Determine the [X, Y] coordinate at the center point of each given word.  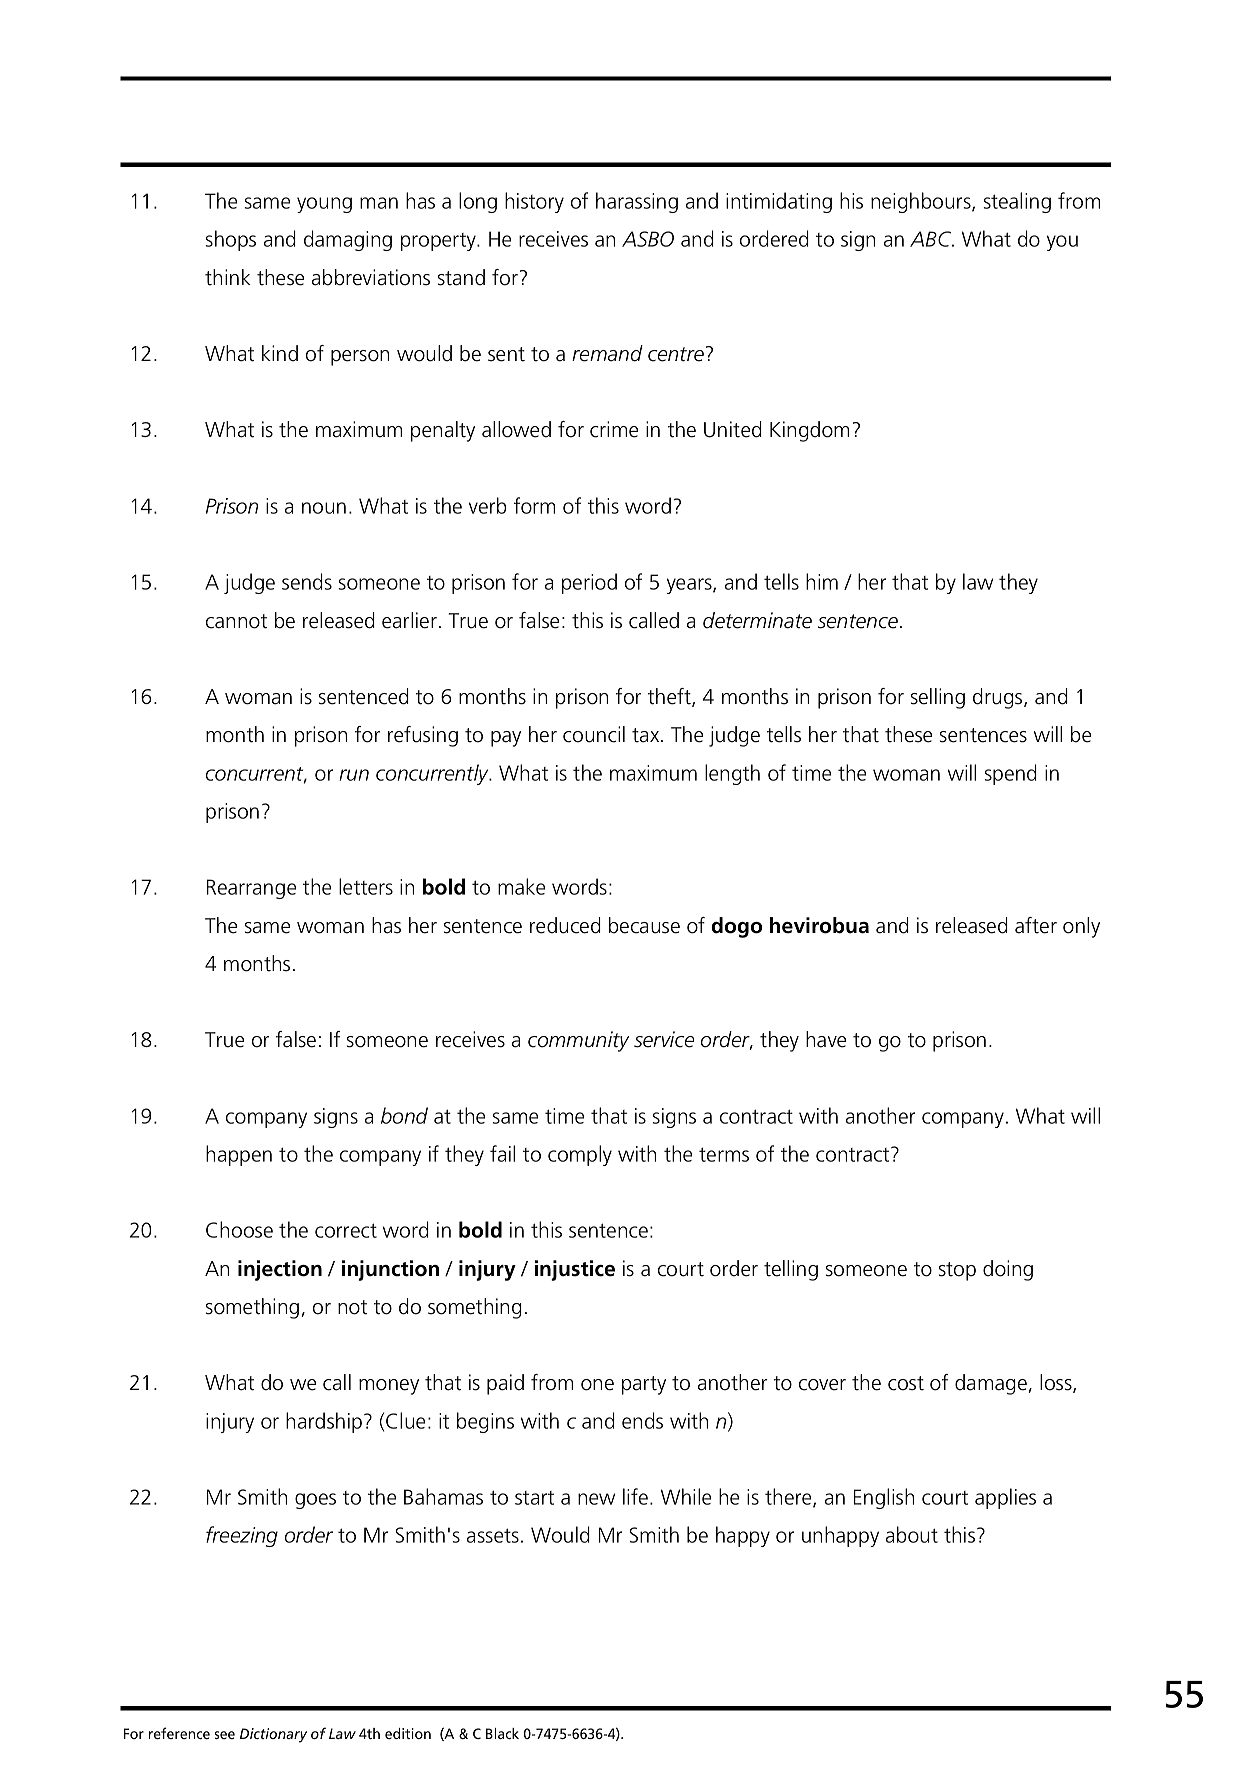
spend [1010, 774]
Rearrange [252, 889]
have [826, 1039]
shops [230, 240]
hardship [324, 1422]
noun [324, 508]
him [822, 581]
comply [580, 1155]
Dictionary [273, 1735]
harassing [637, 202]
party [644, 1385]
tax [647, 735]
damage [992, 1384]
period [589, 583]
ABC [932, 239]
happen [239, 1155]
